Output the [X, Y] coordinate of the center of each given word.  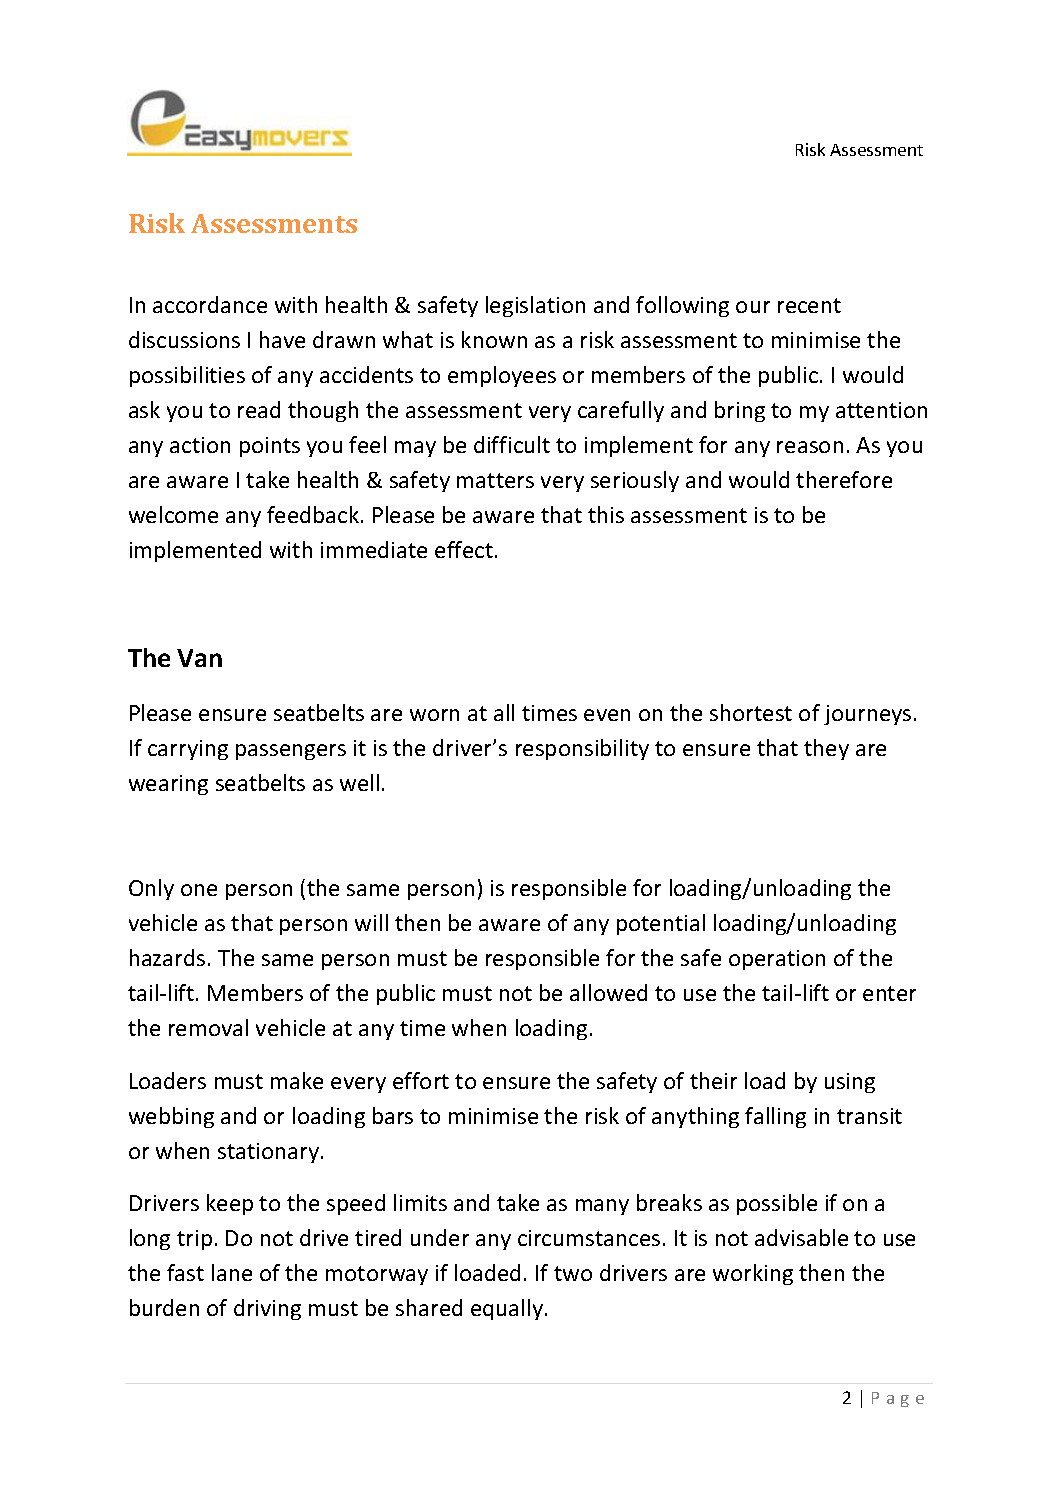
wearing [168, 785]
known [494, 339]
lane [232, 1272]
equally [507, 1309]
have [282, 339]
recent [809, 305]
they [826, 749]
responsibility [582, 749]
